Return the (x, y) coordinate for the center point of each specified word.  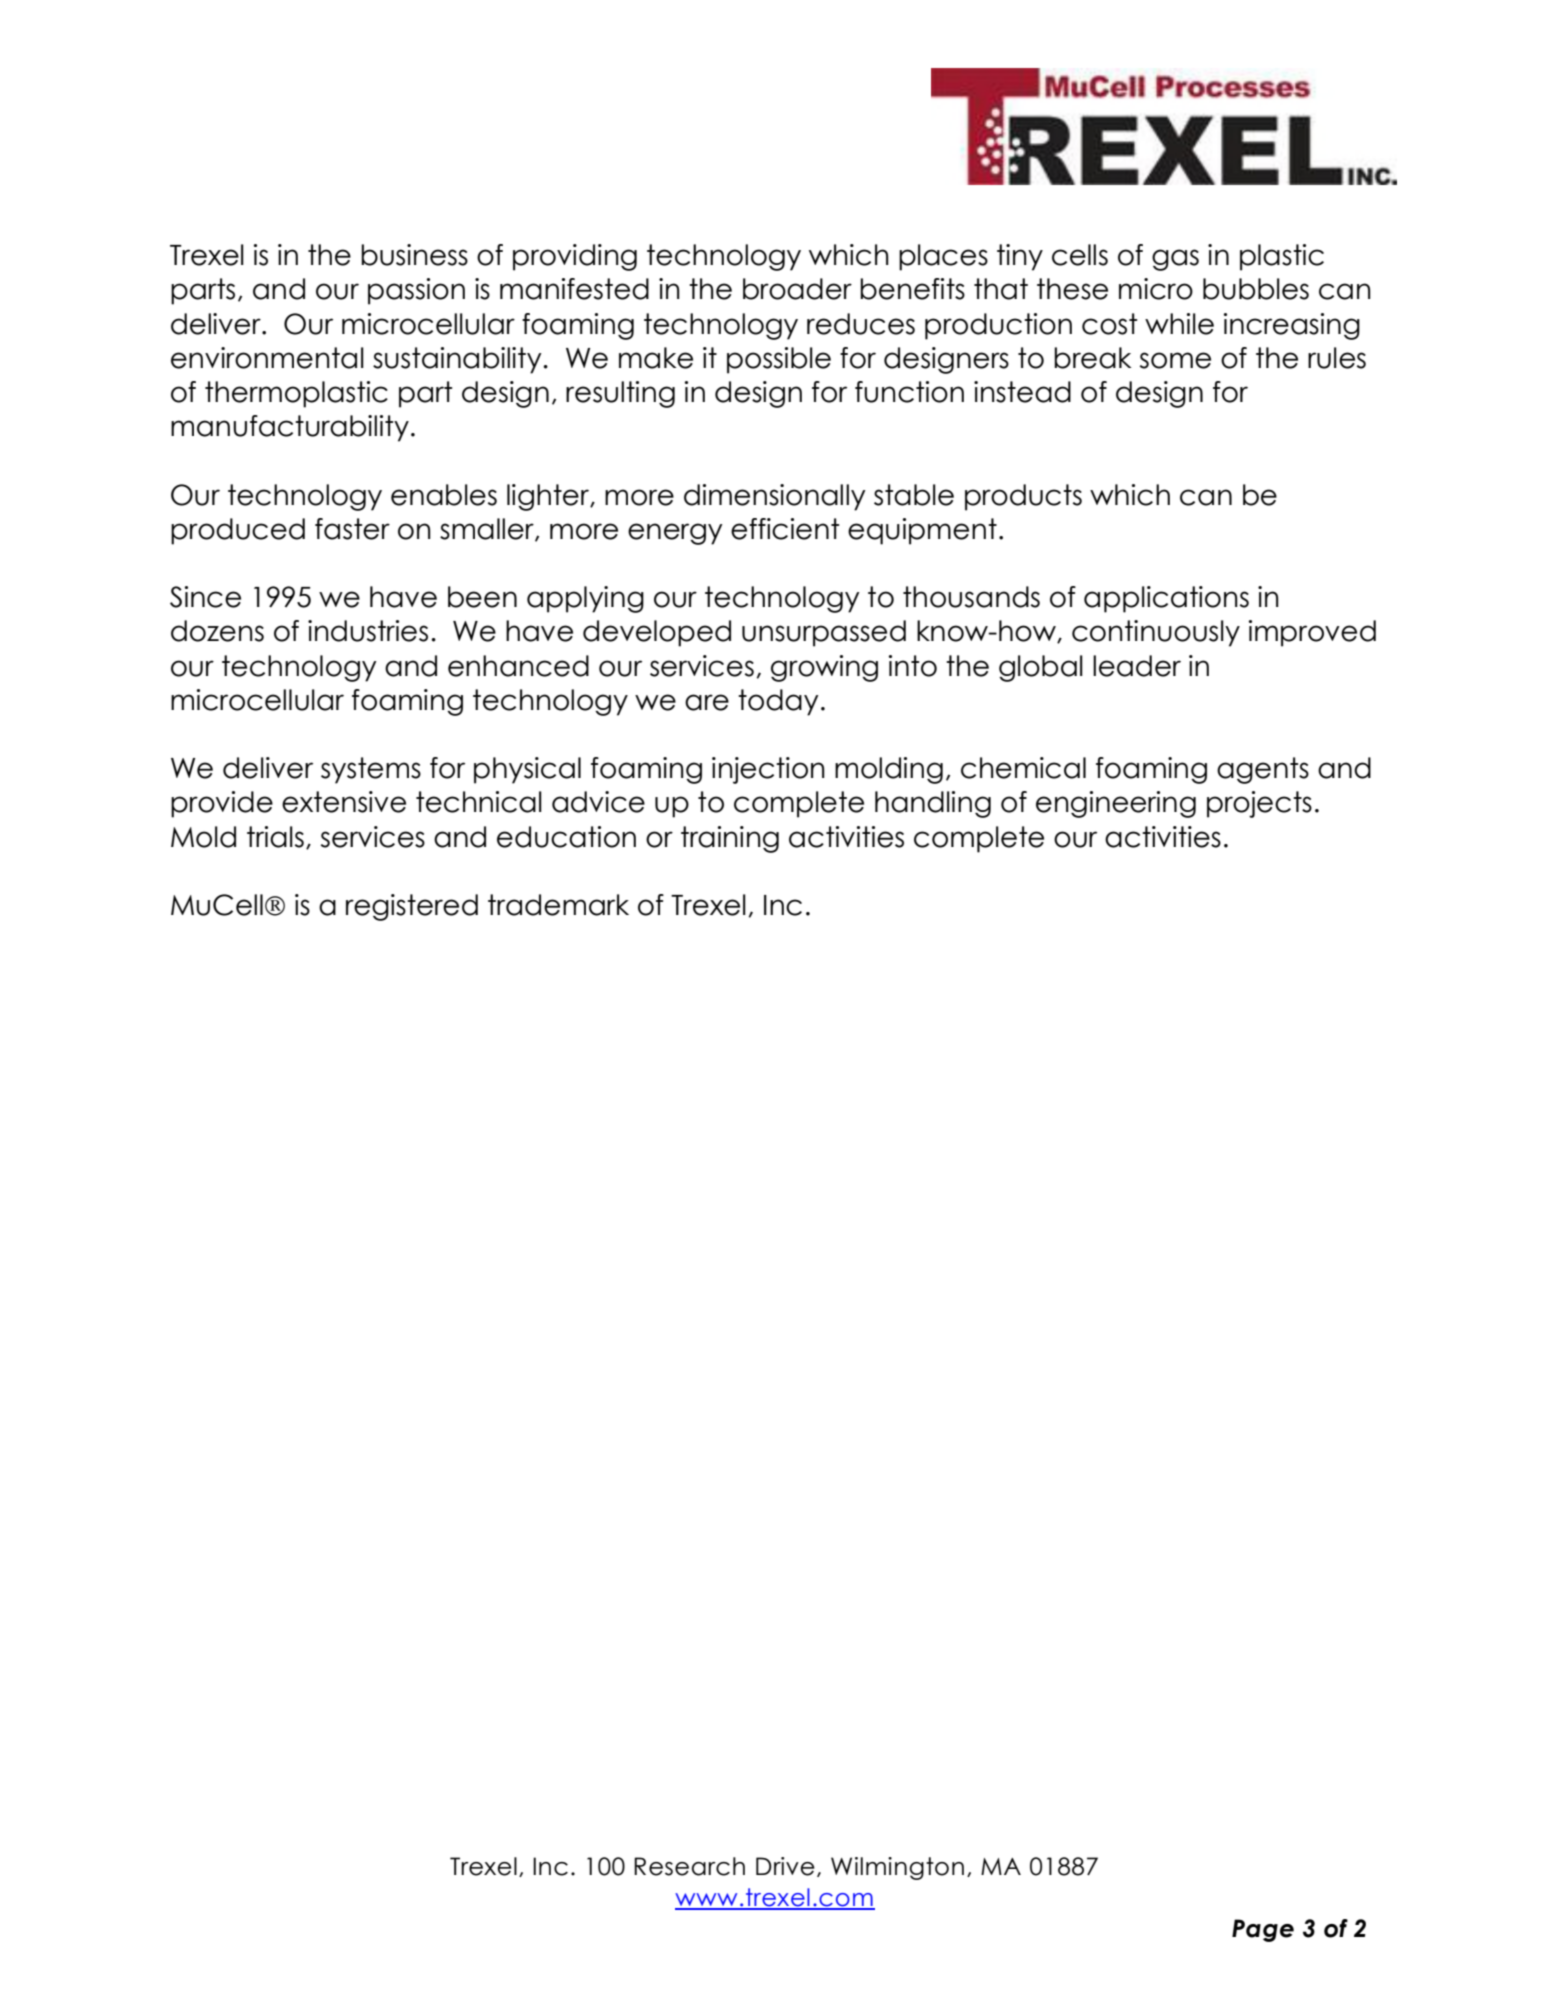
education (566, 837)
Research (689, 1866)
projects (1259, 804)
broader (797, 289)
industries (368, 631)
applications (1166, 599)
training (730, 839)
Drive (785, 1866)
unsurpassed (824, 633)
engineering (1116, 804)
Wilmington (897, 1868)
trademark (558, 905)
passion (416, 291)
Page (1263, 1930)
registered (412, 907)
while (1179, 324)
